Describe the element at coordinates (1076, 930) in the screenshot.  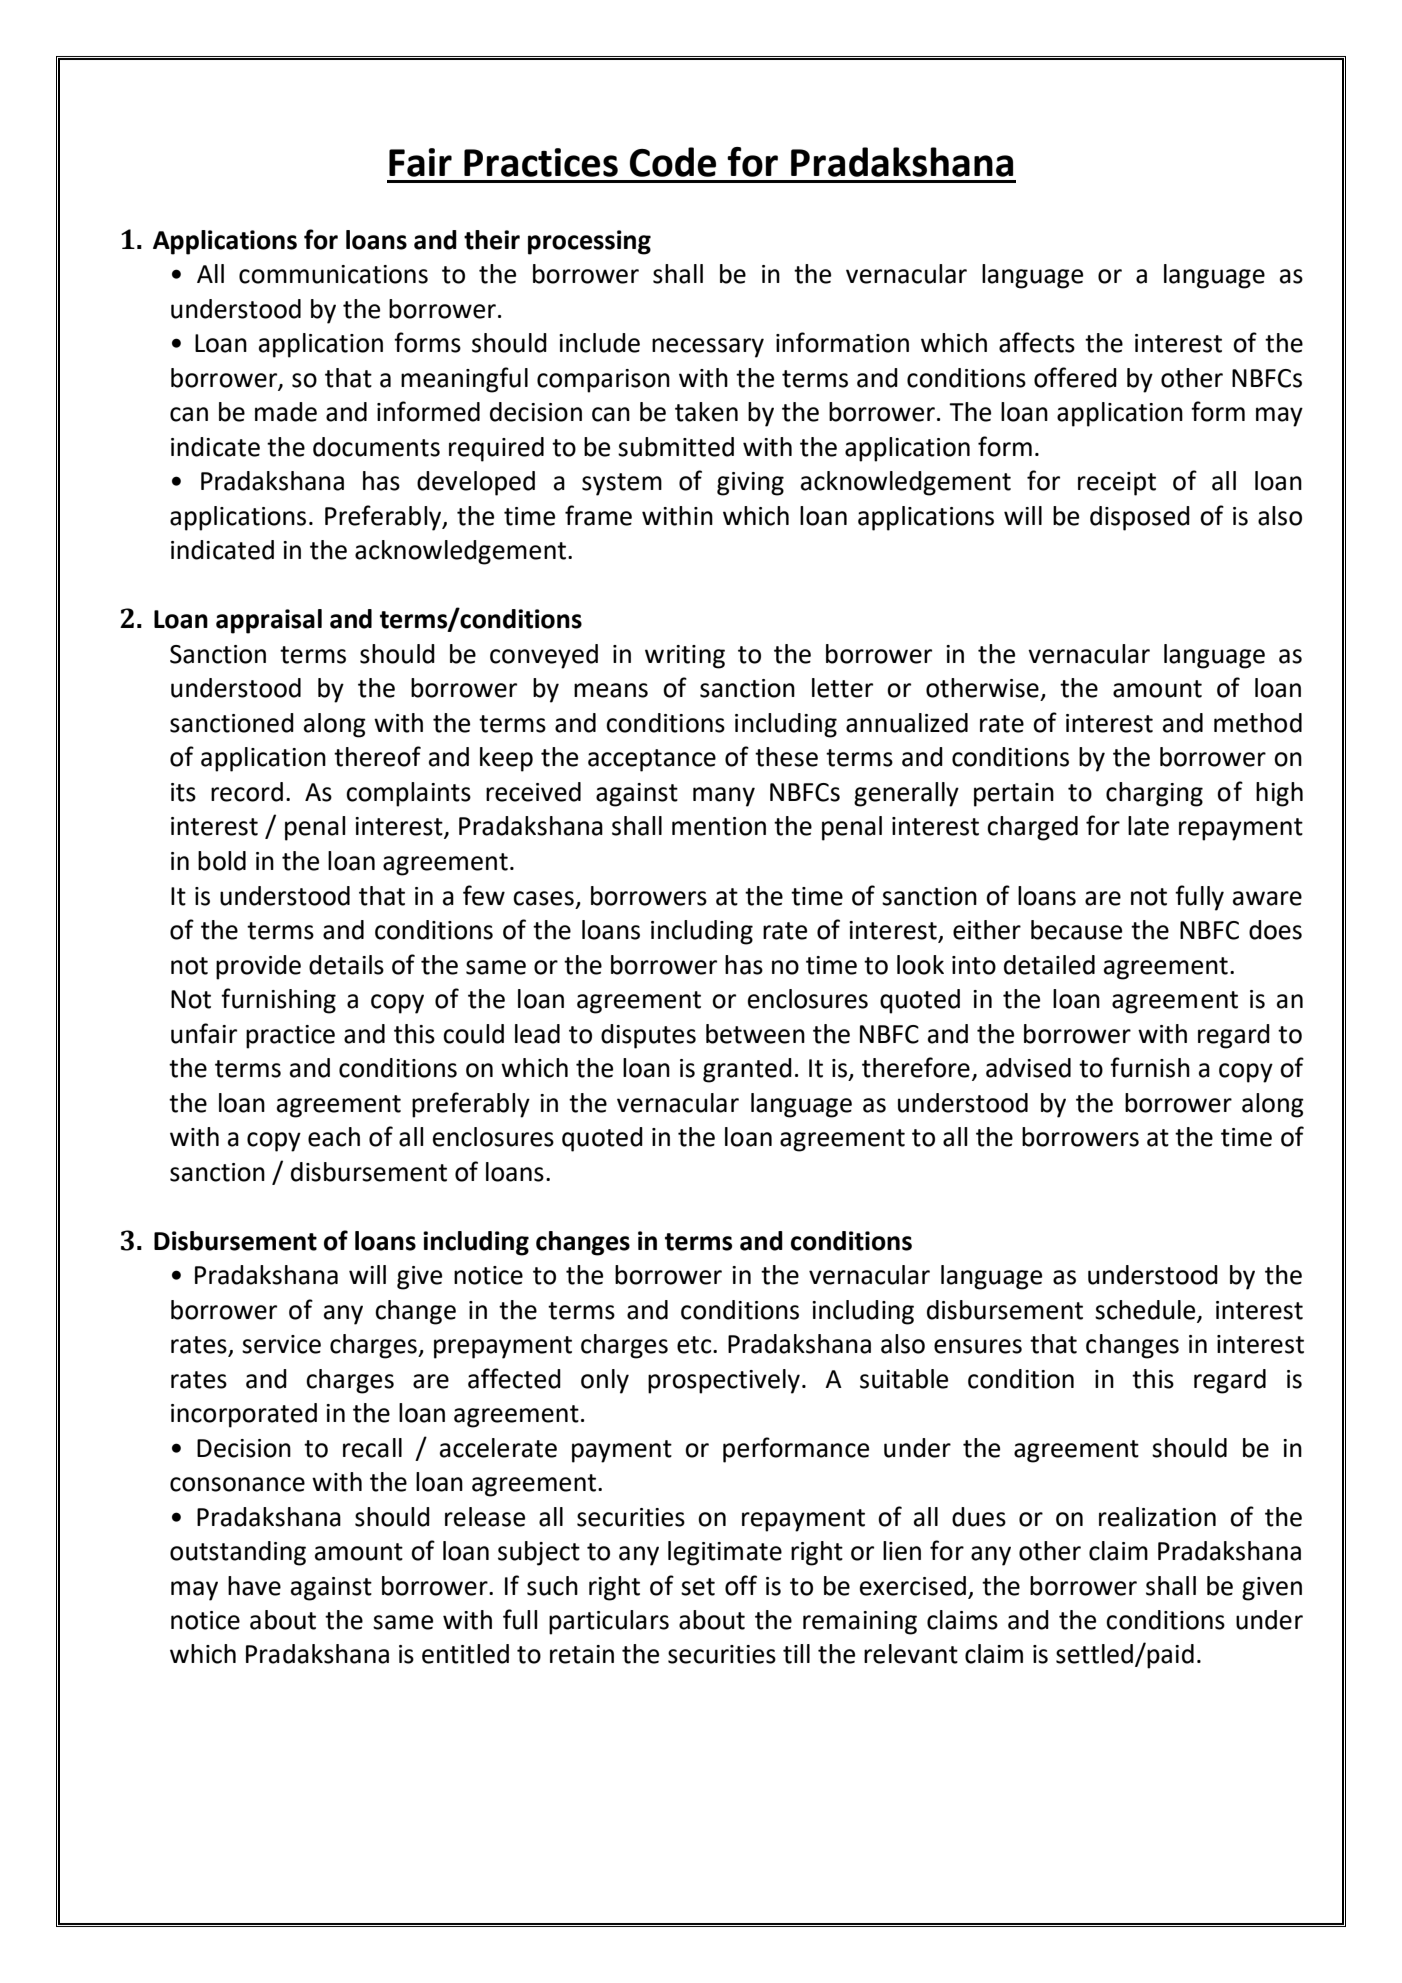
I see `because` at that location.
